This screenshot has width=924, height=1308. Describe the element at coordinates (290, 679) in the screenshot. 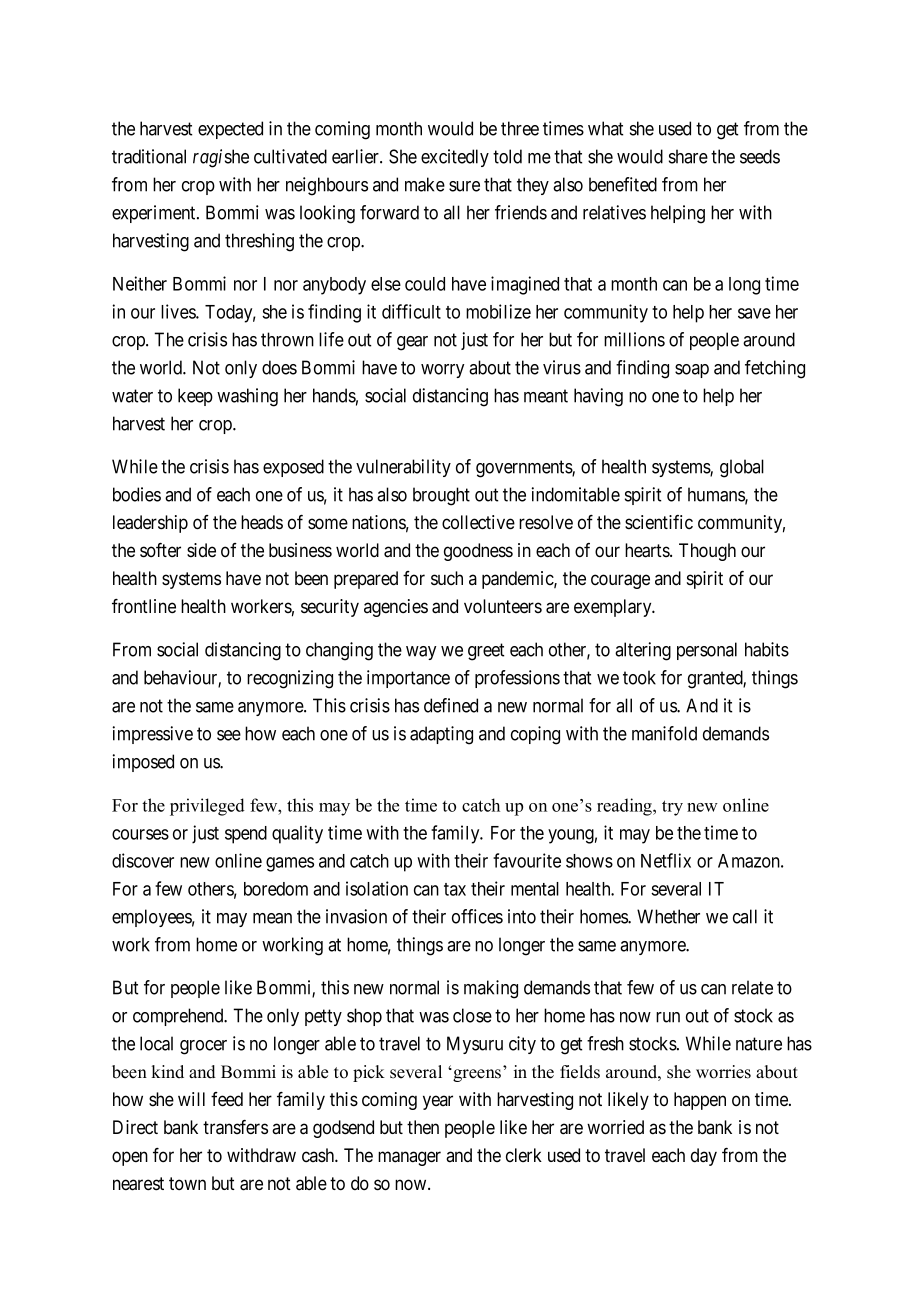

I see `recognizing` at that location.
